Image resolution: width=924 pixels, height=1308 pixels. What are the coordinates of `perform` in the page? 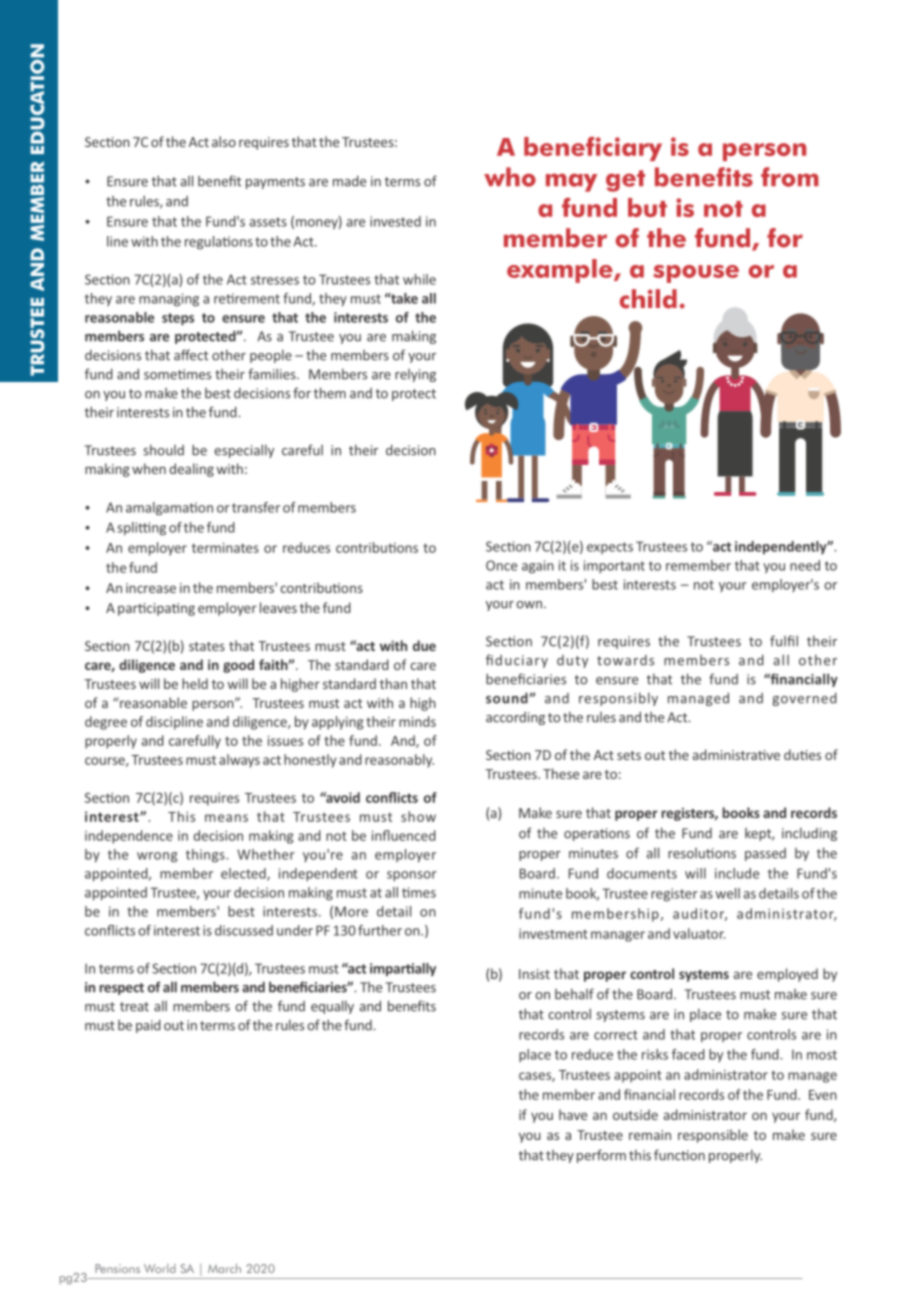 It's located at (601, 1156).
